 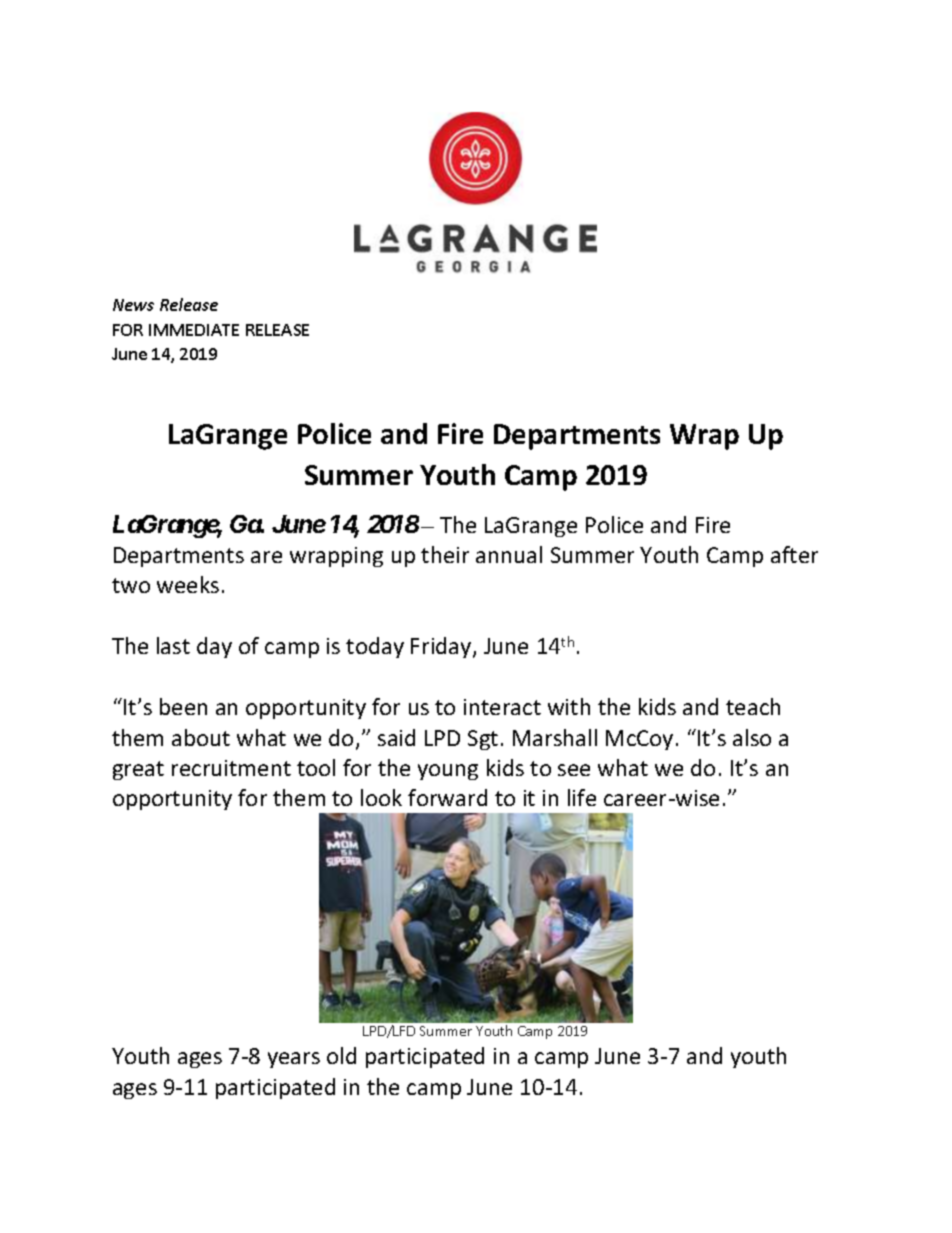 I want to click on years, so click(x=294, y=1060).
